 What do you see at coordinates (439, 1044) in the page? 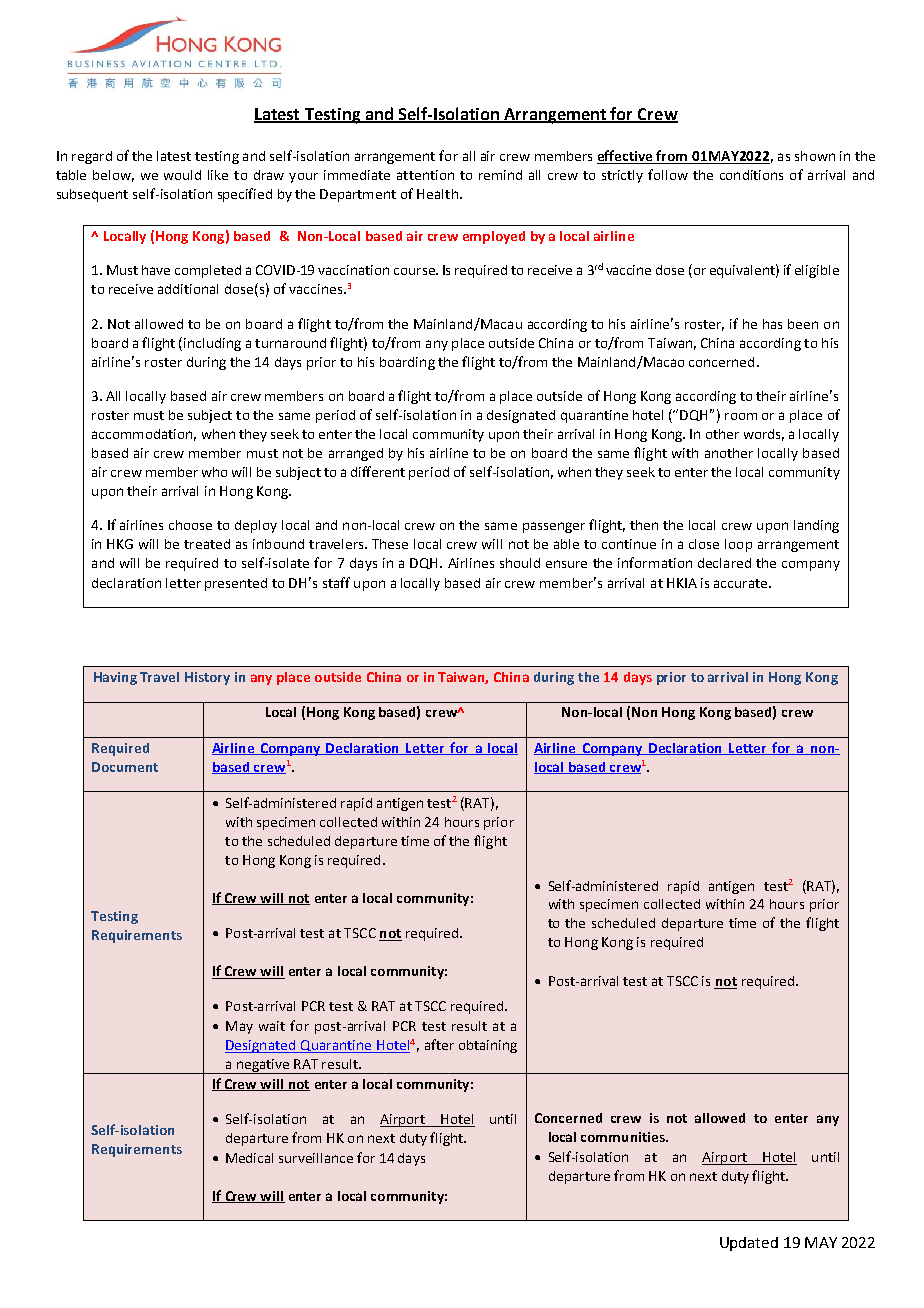
I see `after` at bounding box center [439, 1044].
